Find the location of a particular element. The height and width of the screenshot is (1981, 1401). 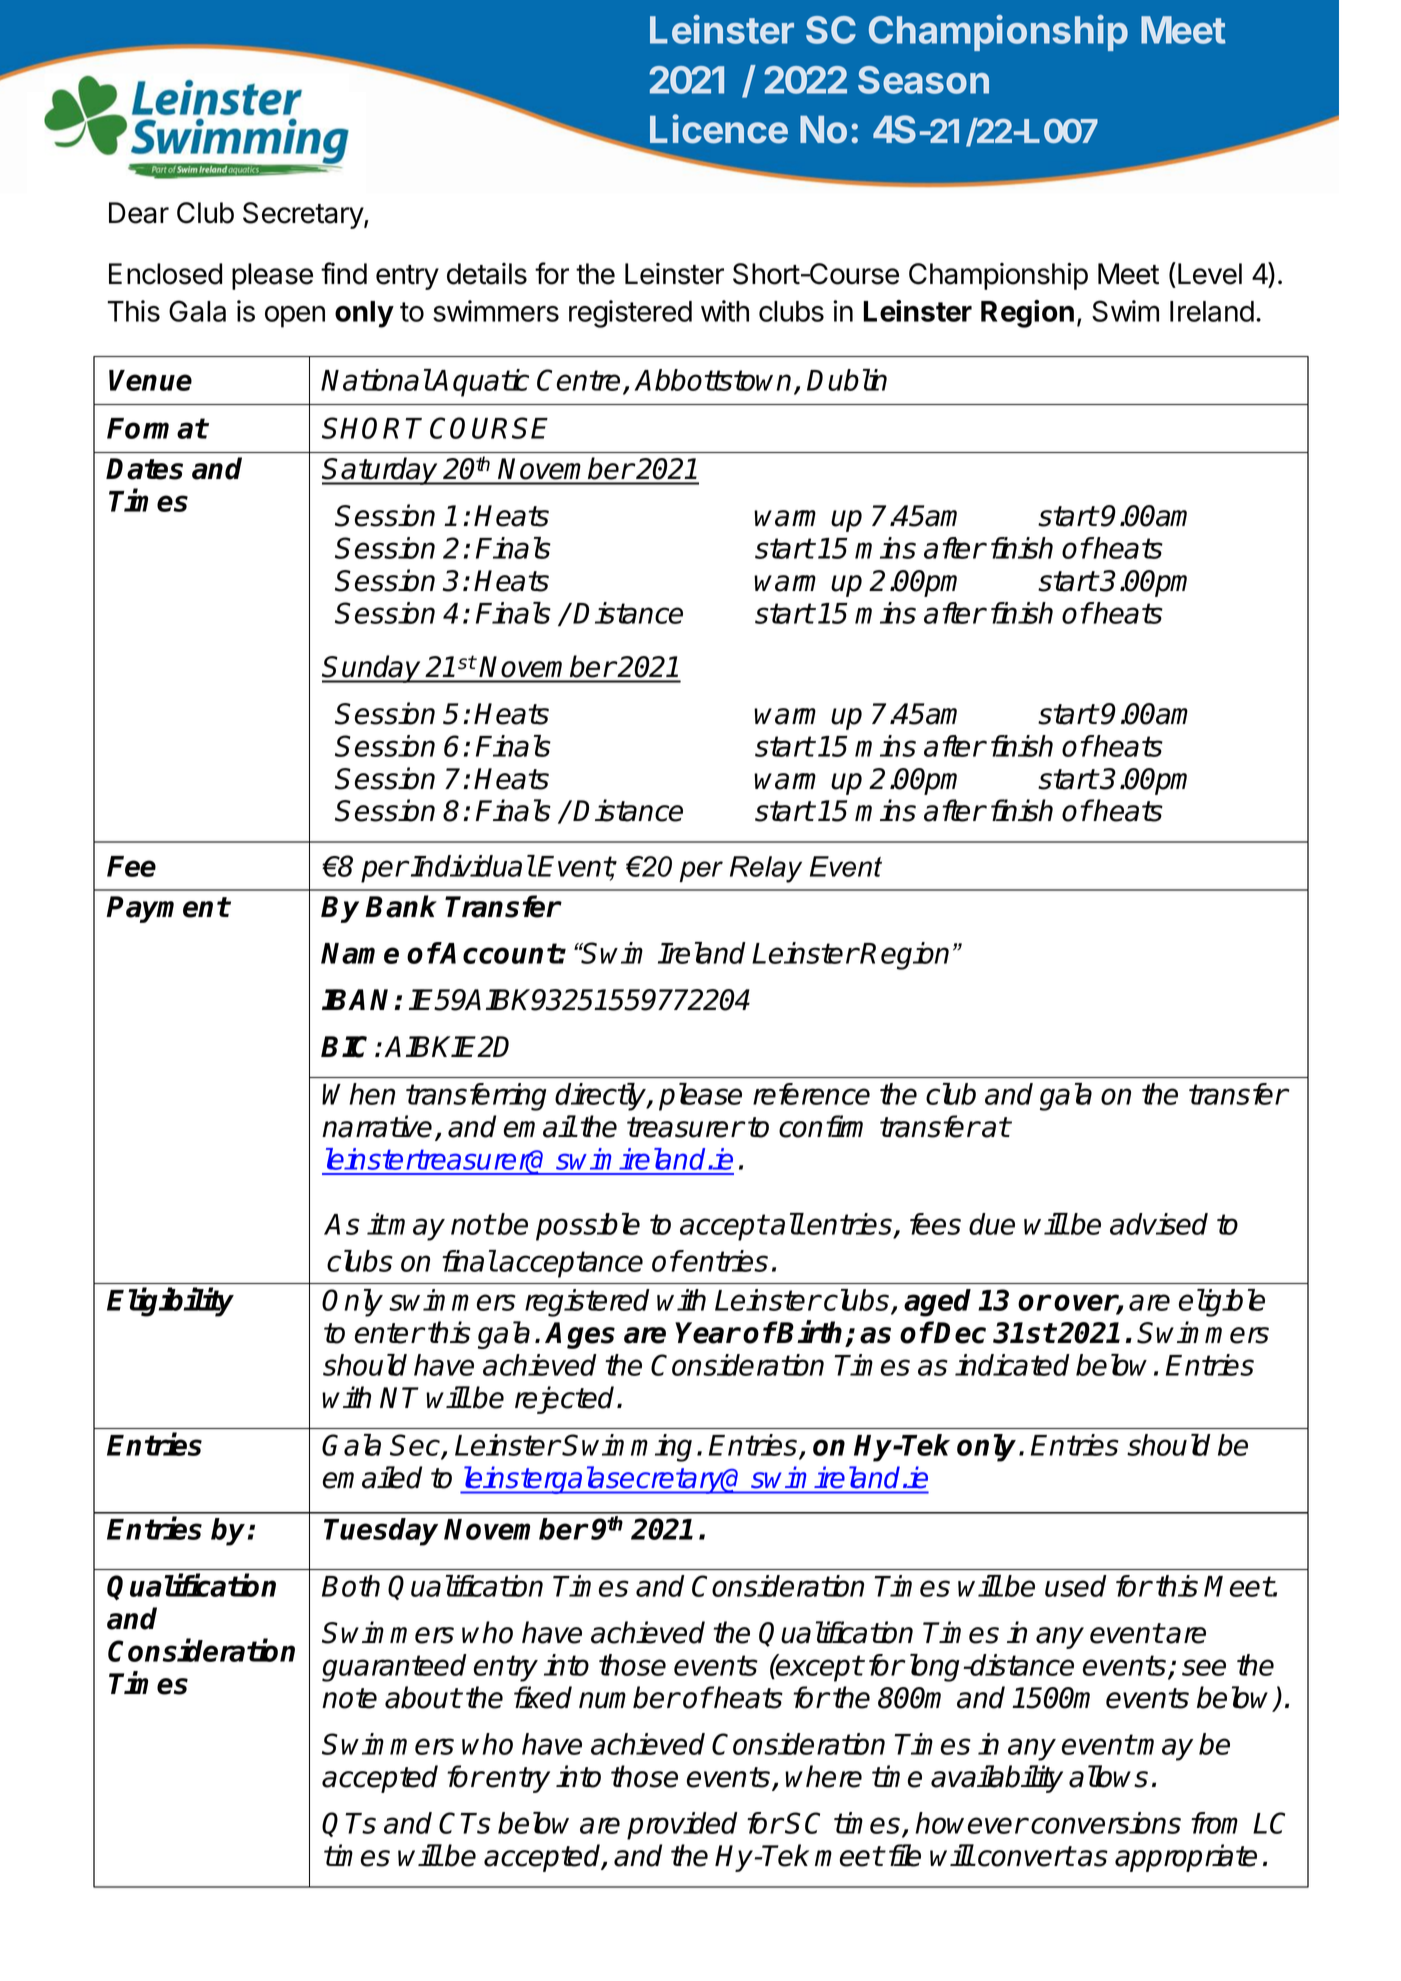

narrative is located at coordinates (377, 1126).
